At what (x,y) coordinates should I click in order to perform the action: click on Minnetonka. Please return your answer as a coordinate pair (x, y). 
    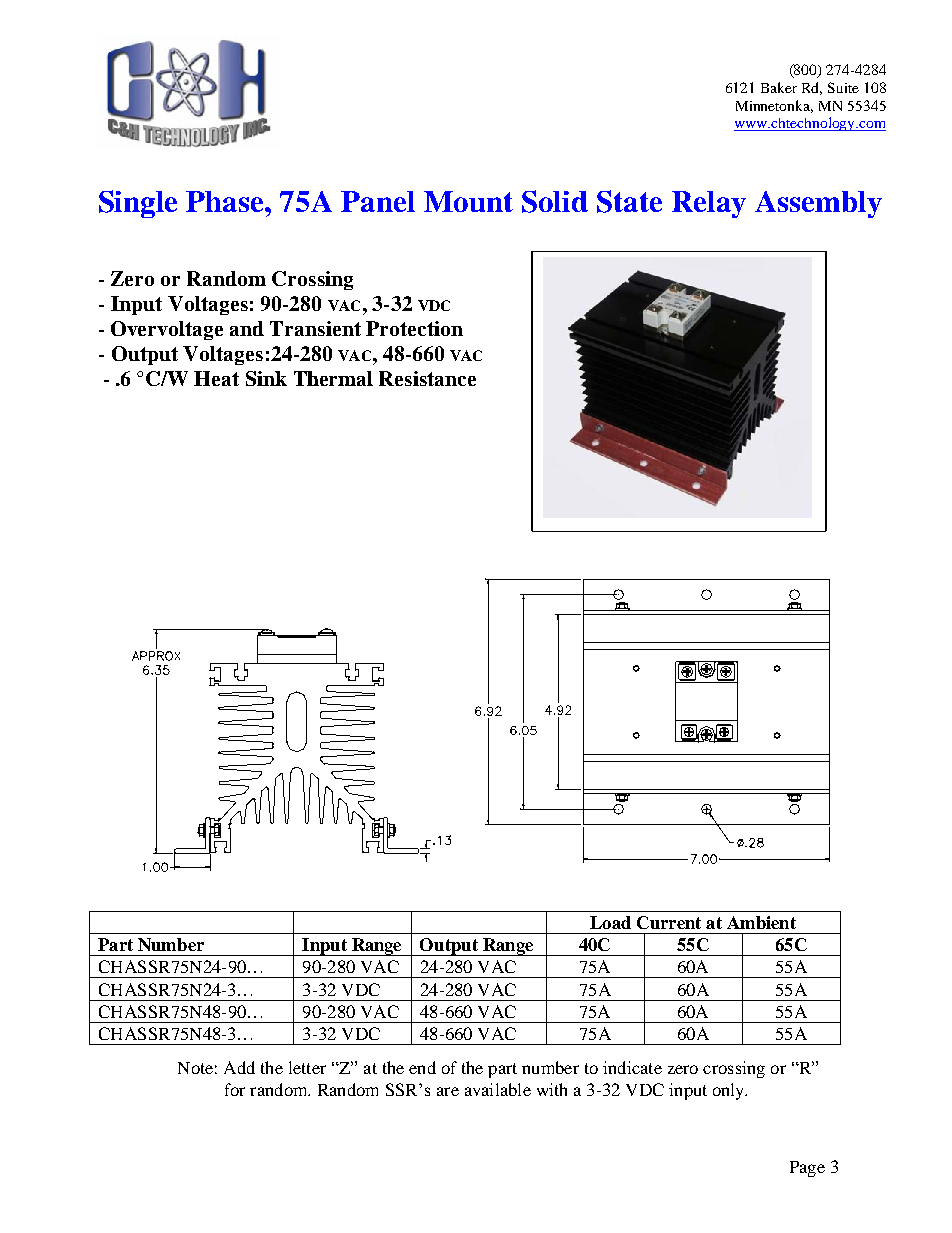
    Looking at the image, I should click on (774, 106).
